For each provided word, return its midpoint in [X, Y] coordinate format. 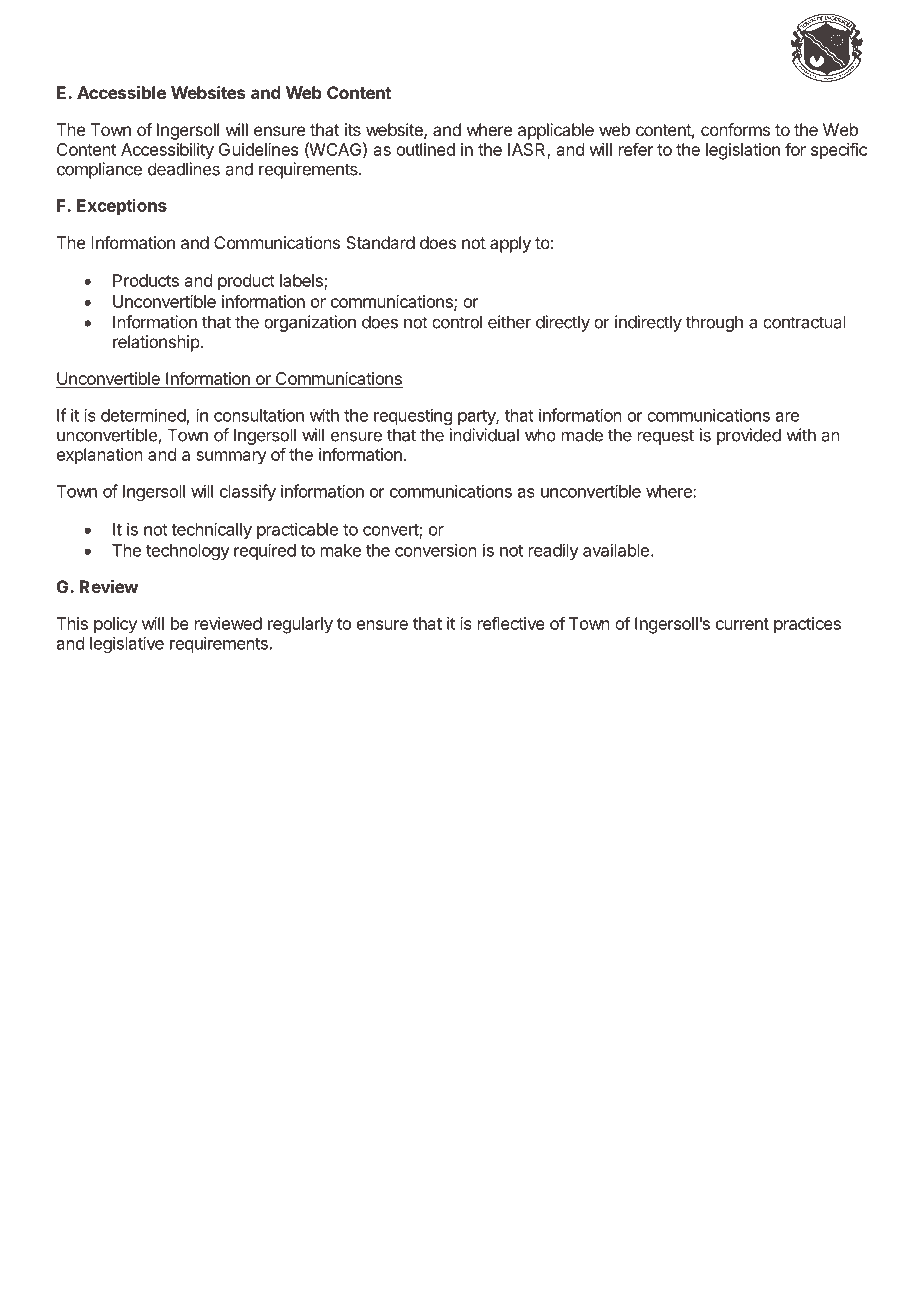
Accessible [121, 92]
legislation [743, 151]
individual [484, 435]
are [787, 417]
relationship [157, 343]
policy [115, 625]
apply [510, 244]
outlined [425, 149]
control [457, 322]
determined [143, 415]
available [616, 550]
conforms [735, 129]
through [714, 323]
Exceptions [122, 207]
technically [211, 530]
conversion [436, 550]
